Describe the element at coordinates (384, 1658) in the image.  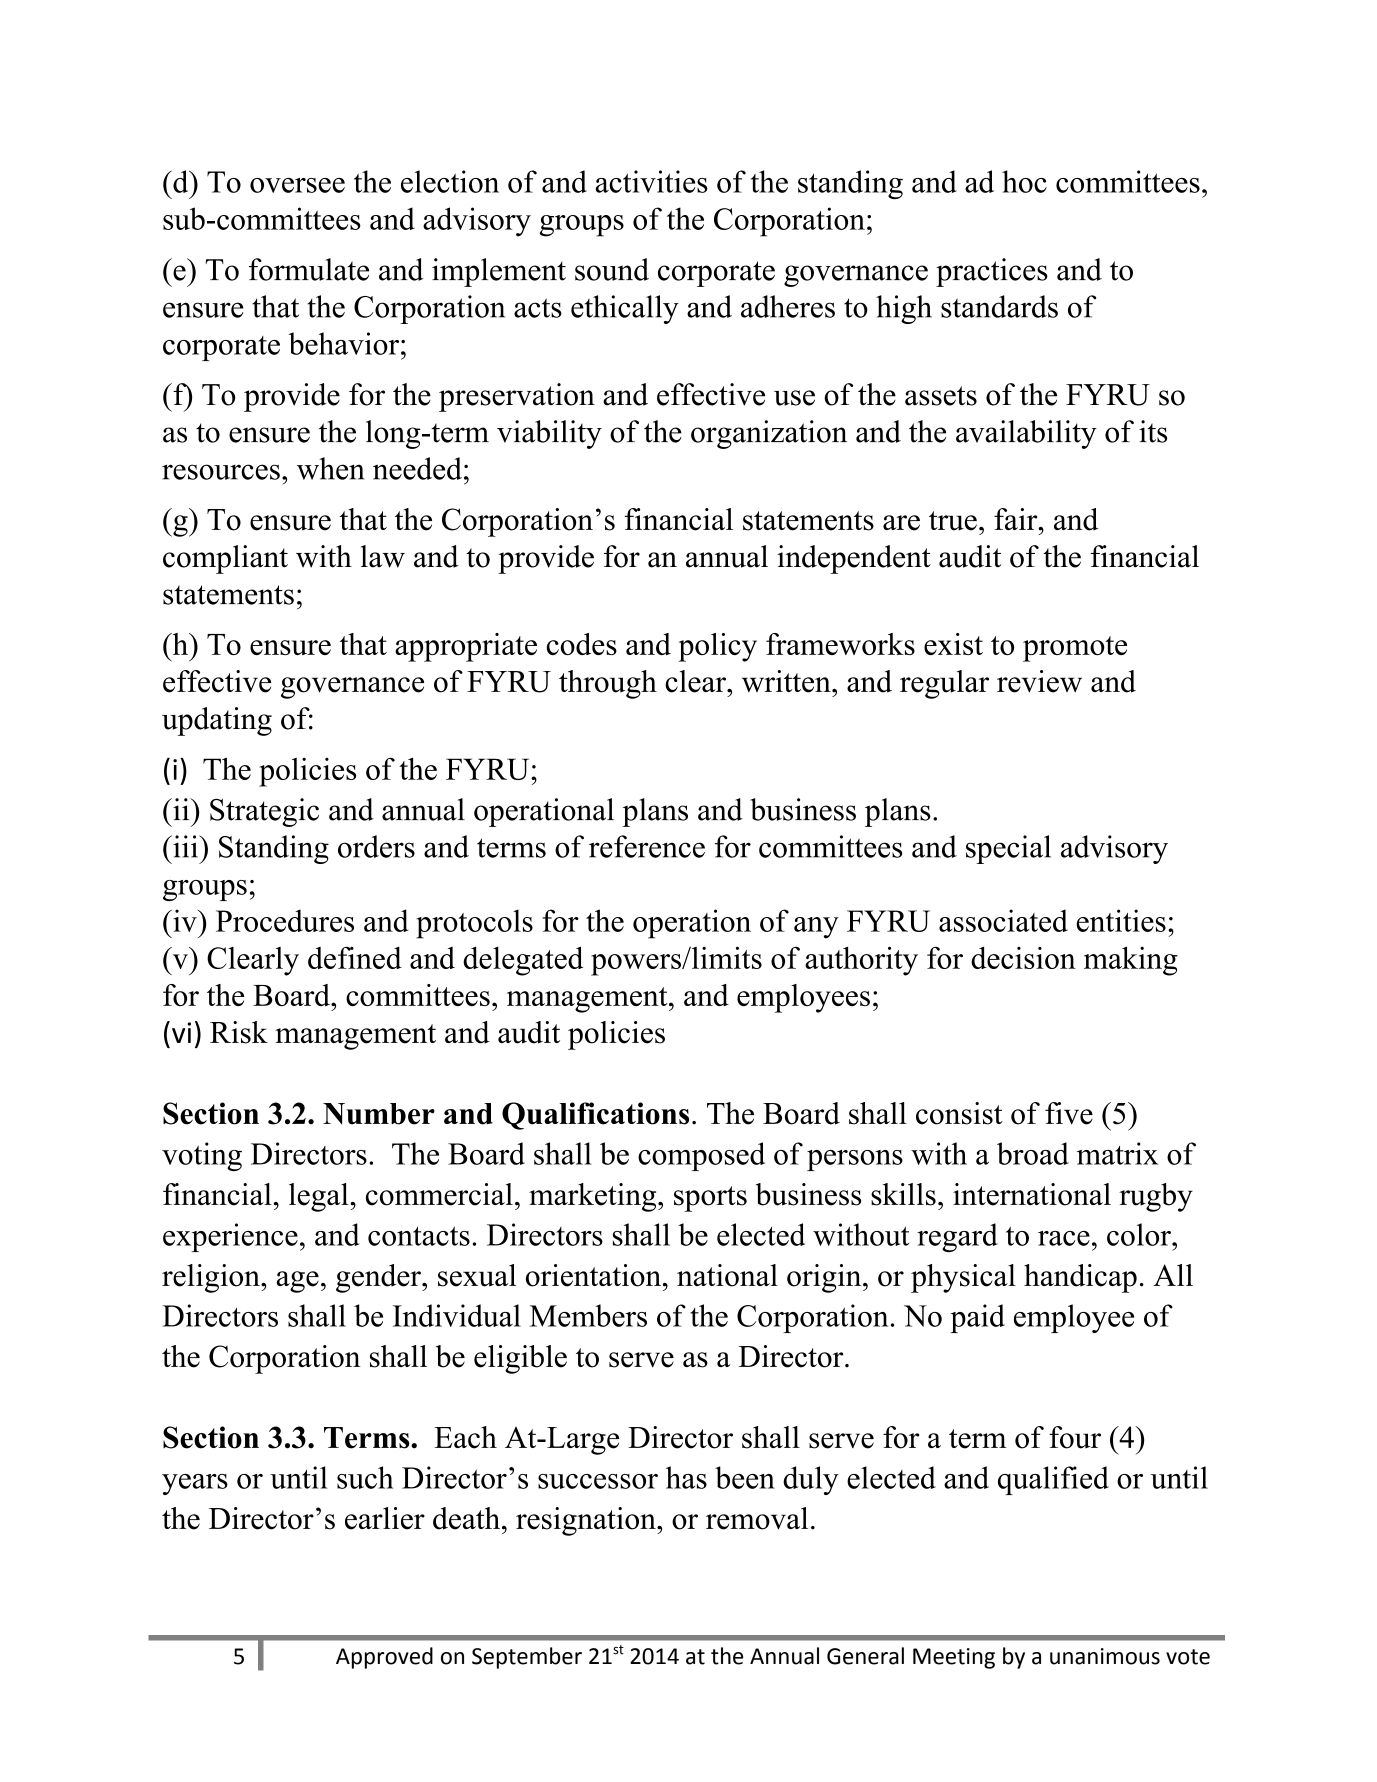
I see `Approved` at that location.
